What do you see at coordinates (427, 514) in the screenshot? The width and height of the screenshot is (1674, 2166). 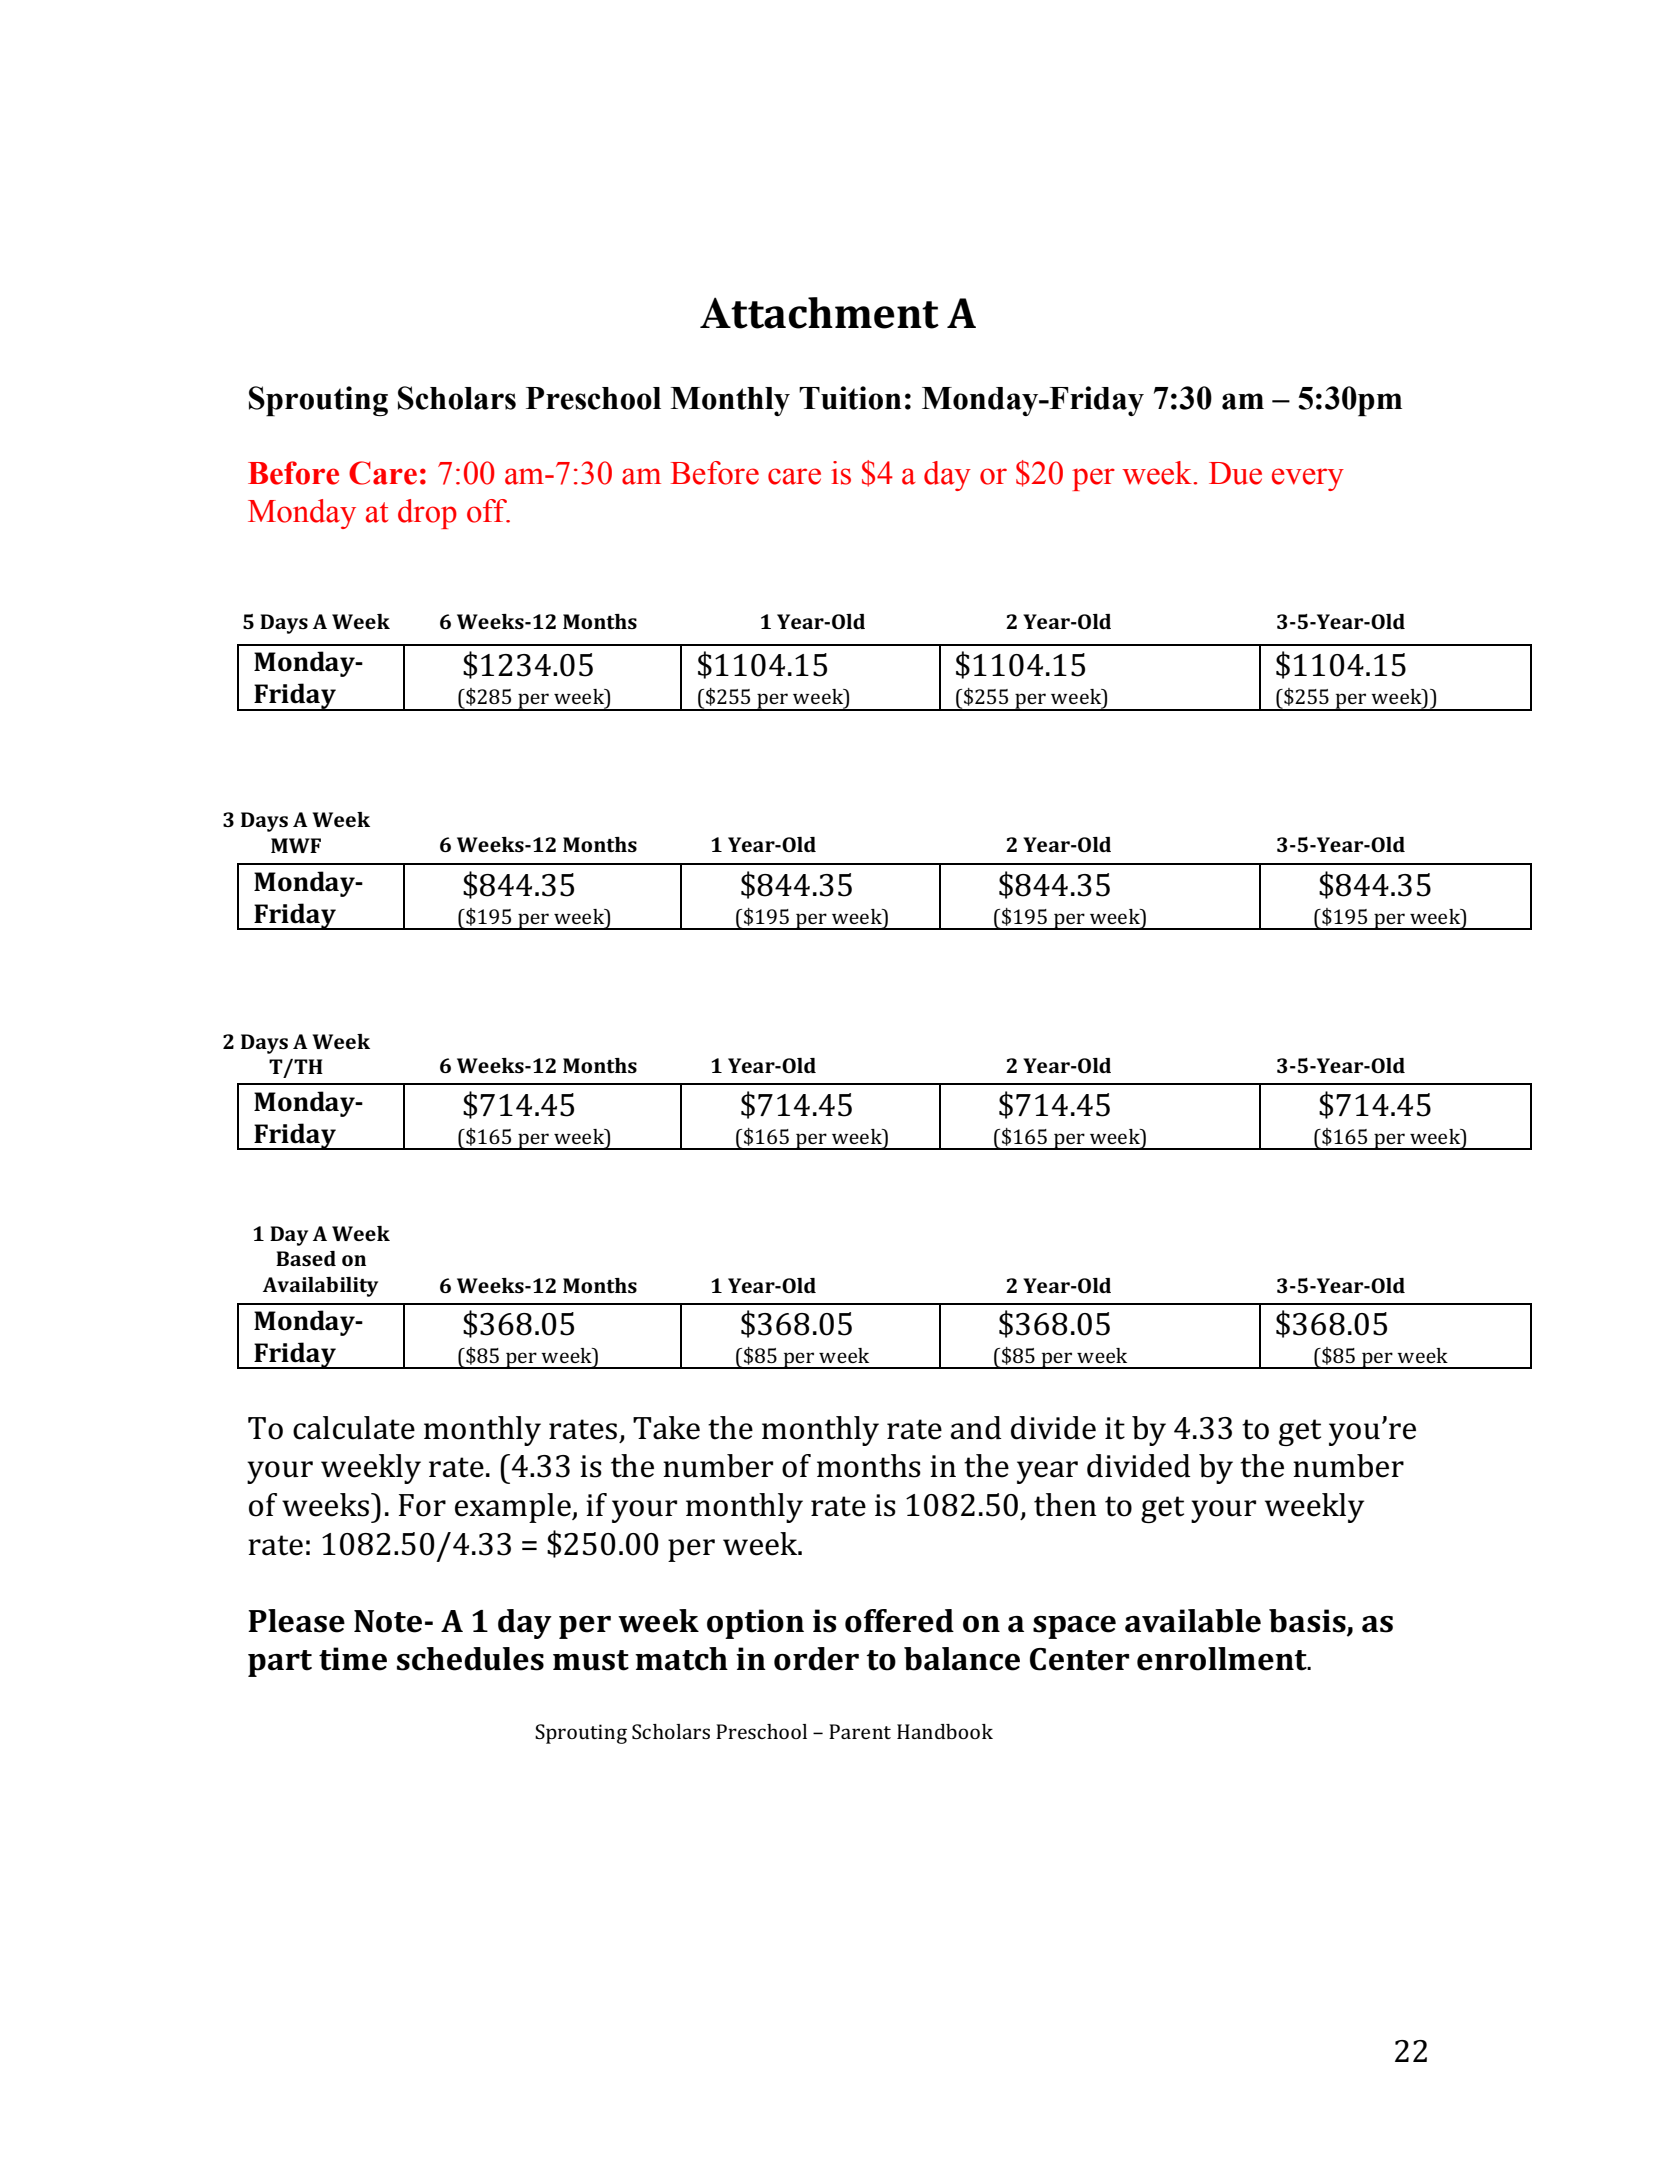 I see `drop` at bounding box center [427, 514].
